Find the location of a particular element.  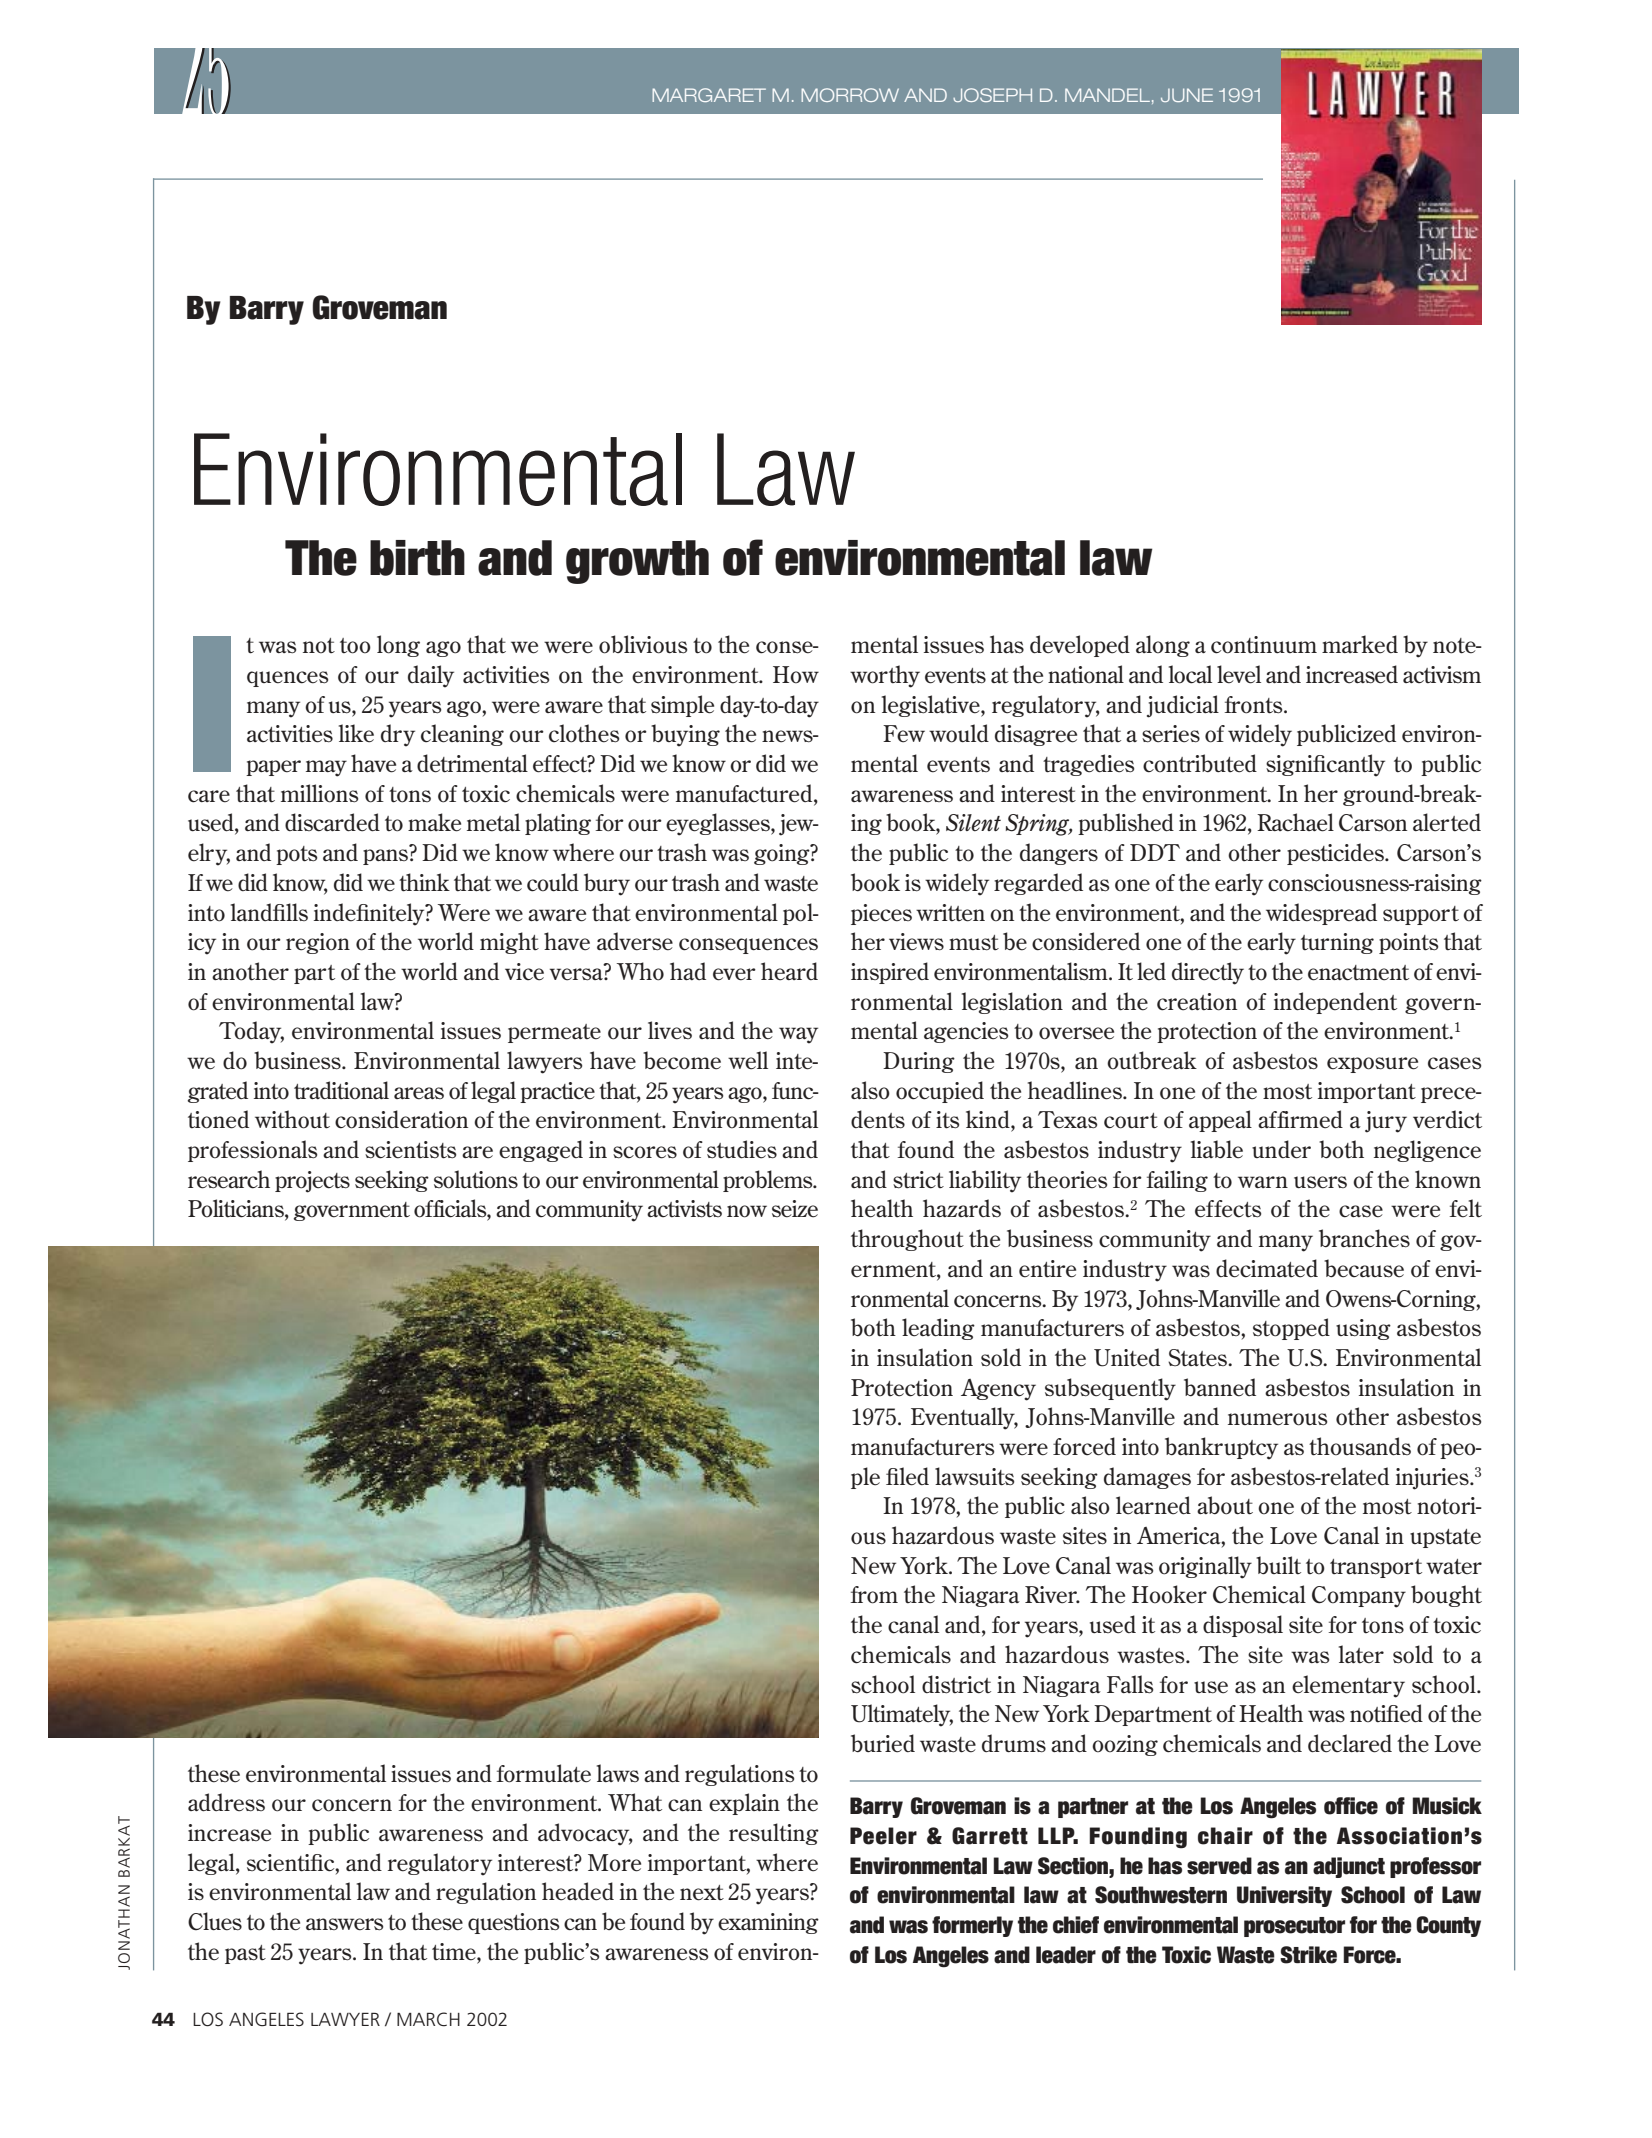

leading is located at coordinates (938, 1329).
